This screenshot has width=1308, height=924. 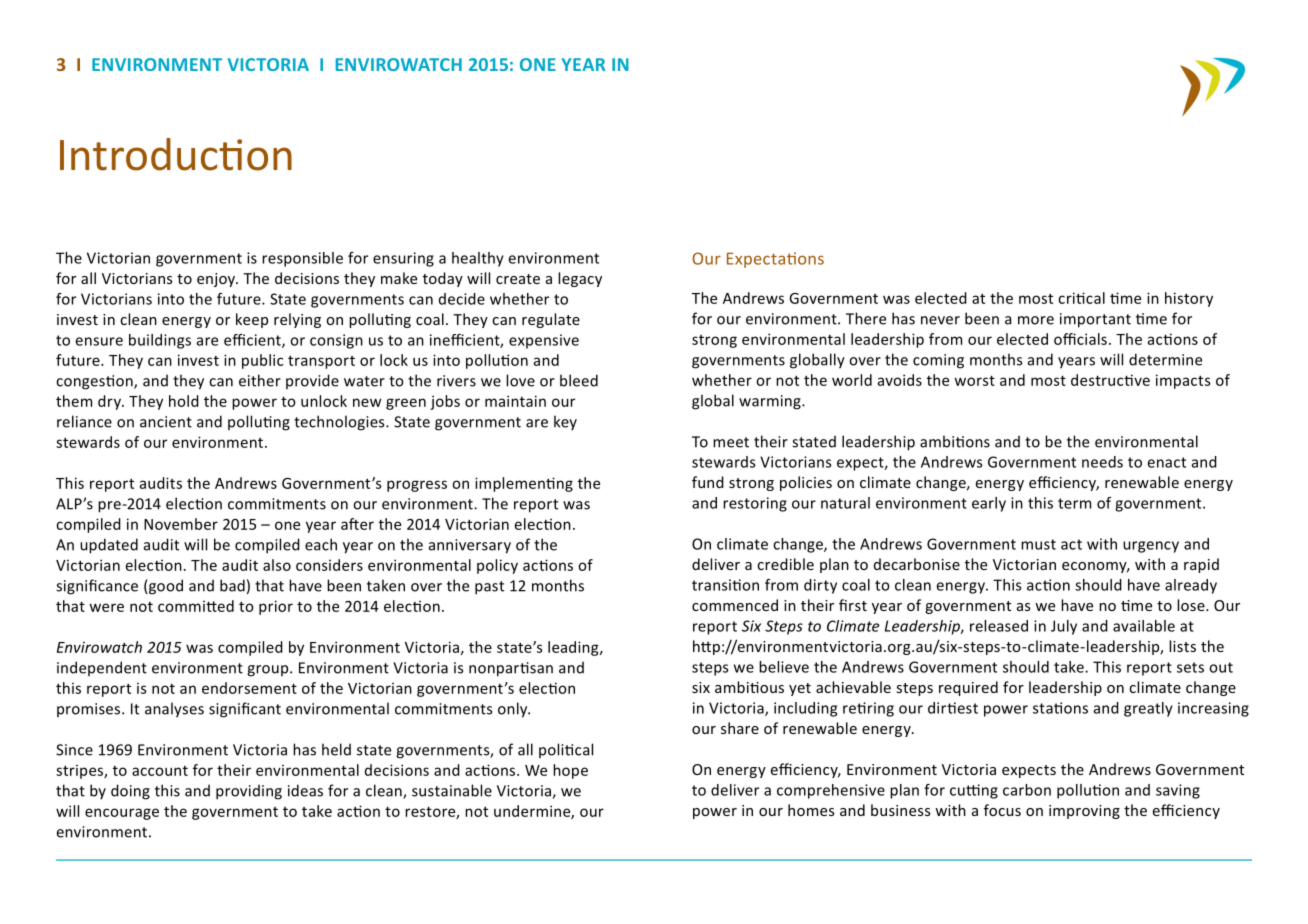 I want to click on Introduction, so click(x=176, y=154).
